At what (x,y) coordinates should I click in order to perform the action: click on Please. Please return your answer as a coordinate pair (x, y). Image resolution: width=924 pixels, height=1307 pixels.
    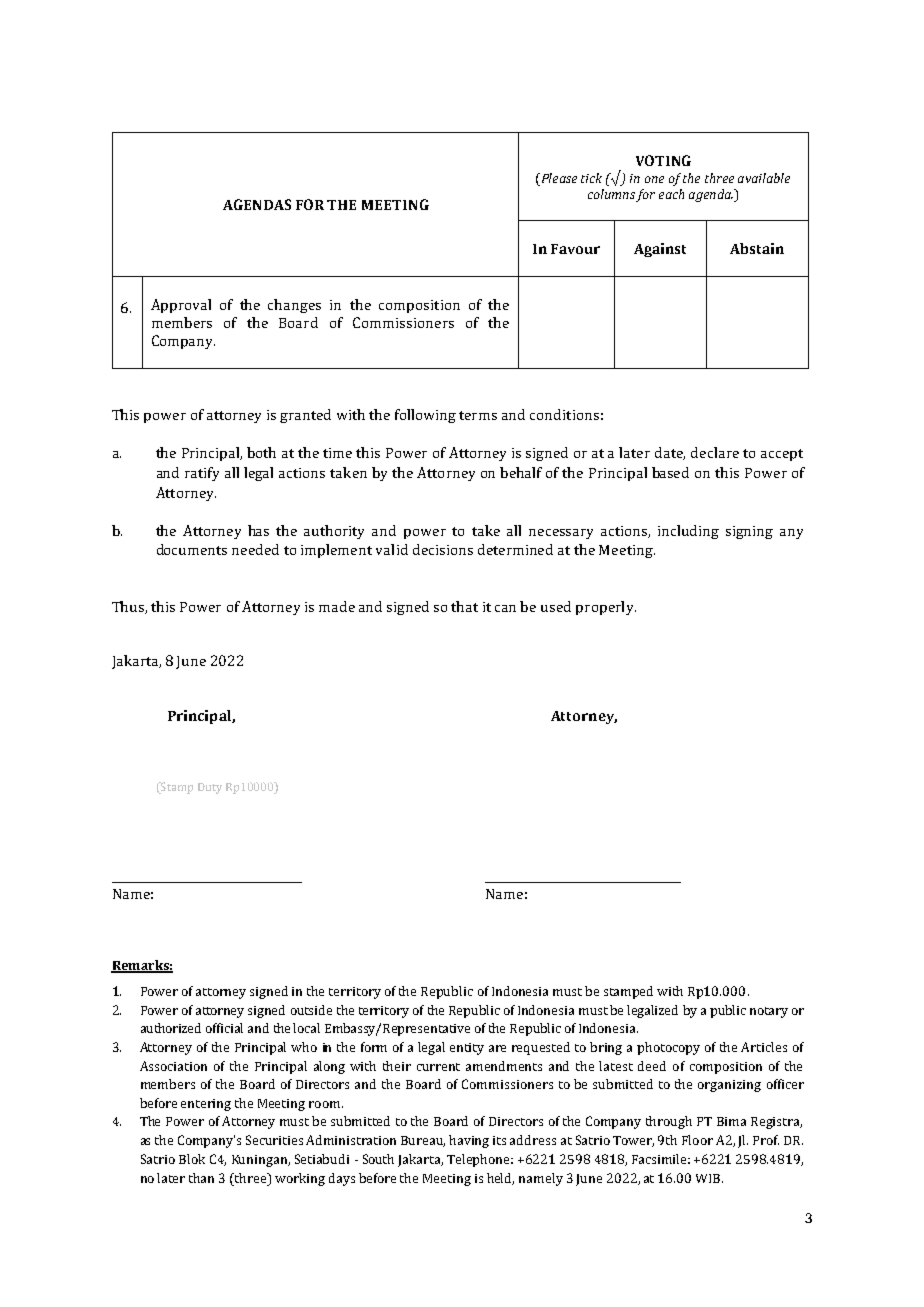
    Looking at the image, I should click on (558, 178).
